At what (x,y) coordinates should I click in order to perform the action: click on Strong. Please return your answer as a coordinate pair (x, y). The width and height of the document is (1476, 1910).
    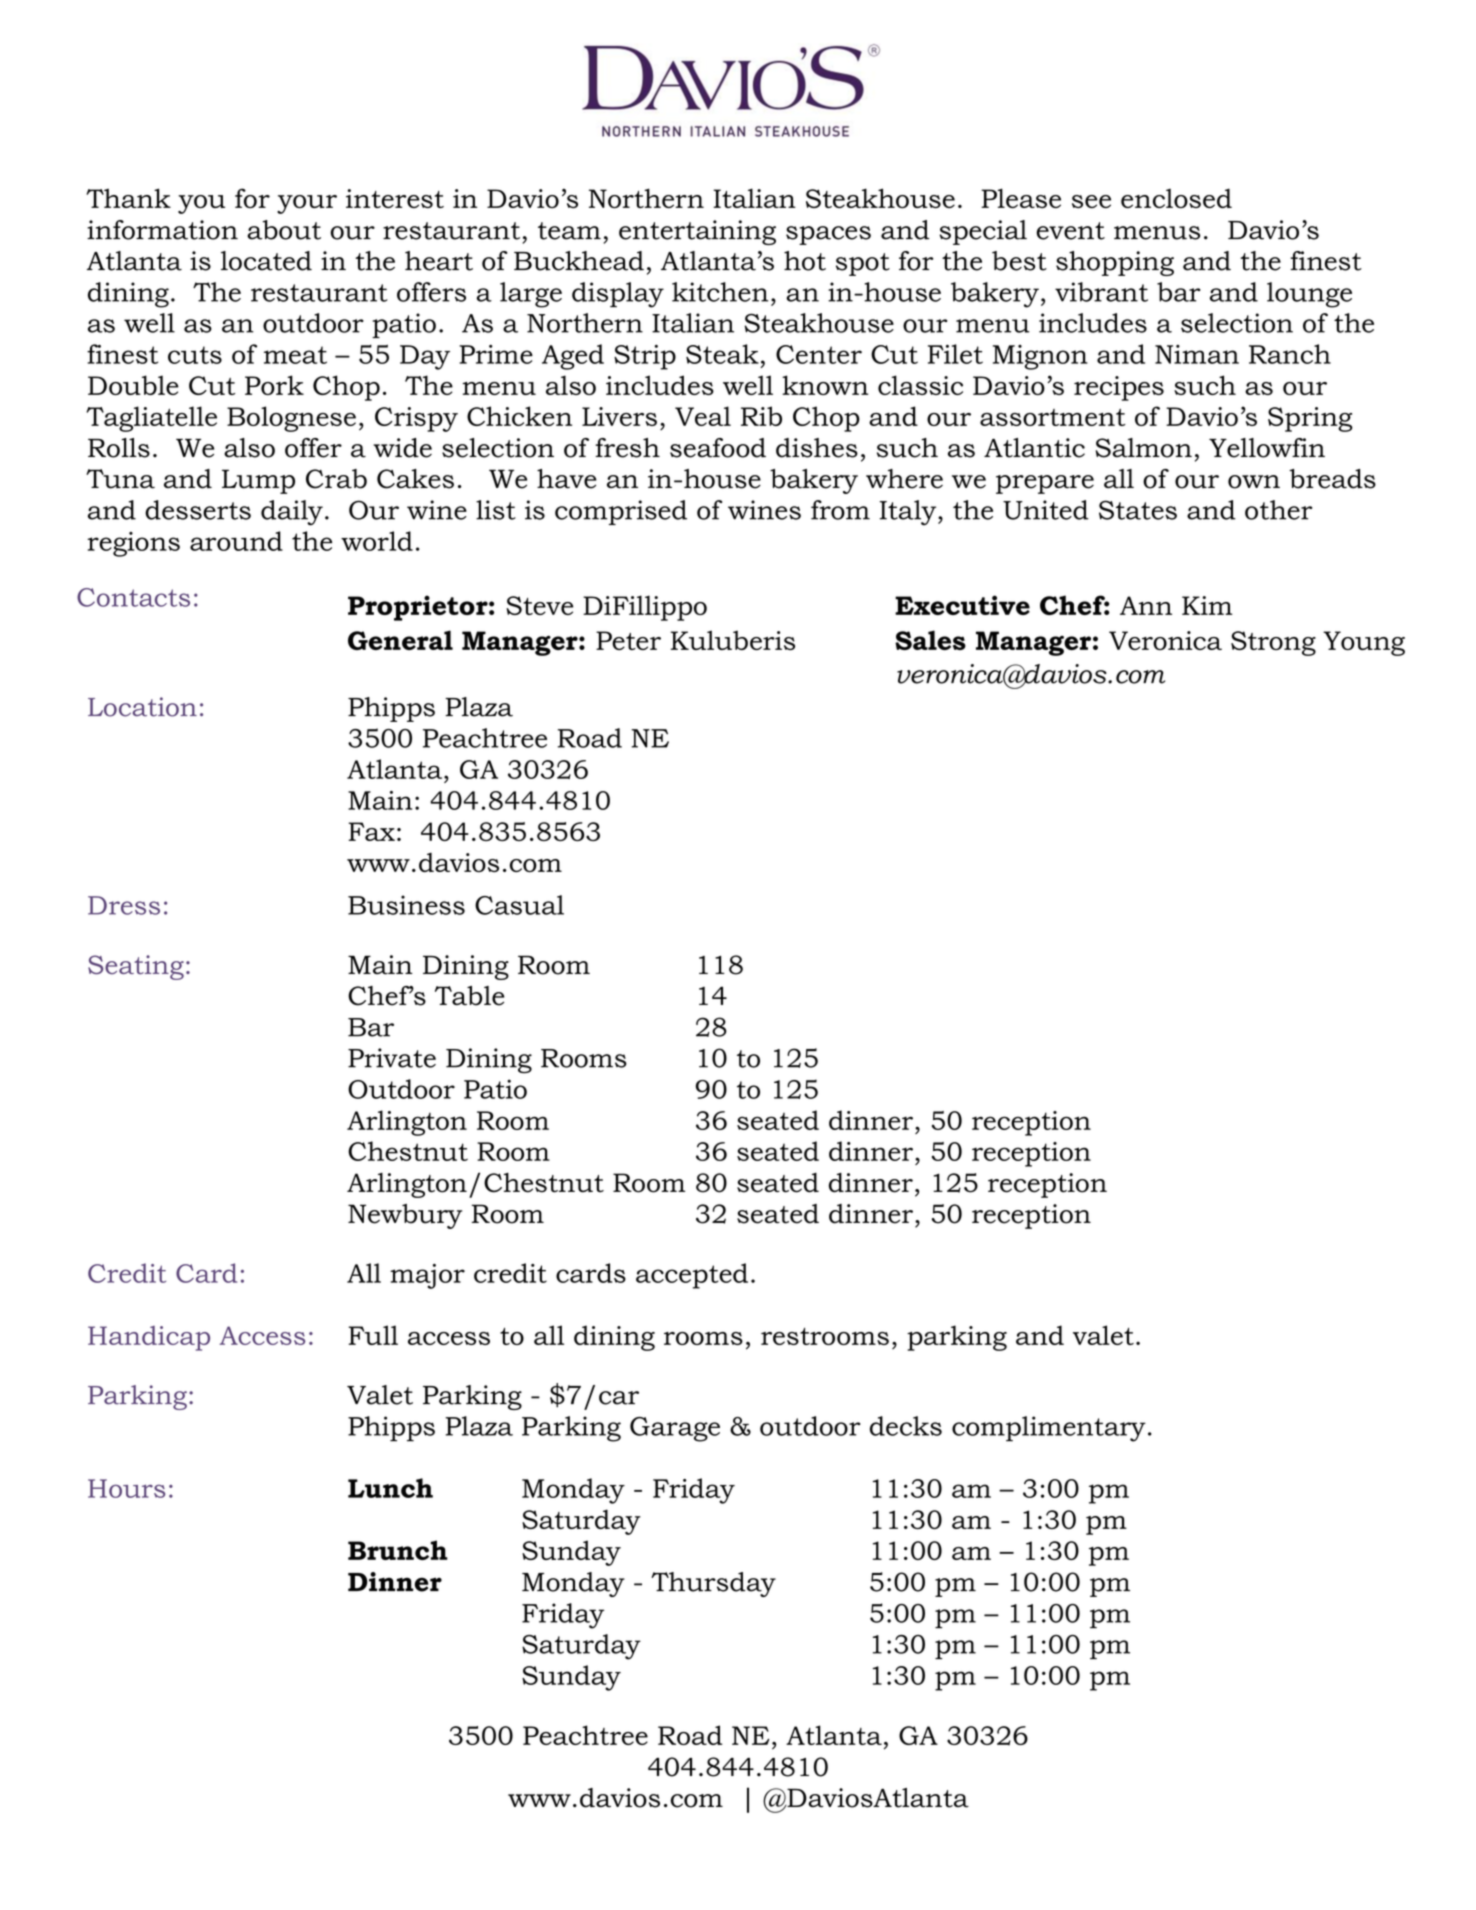
    Looking at the image, I should click on (1273, 643).
